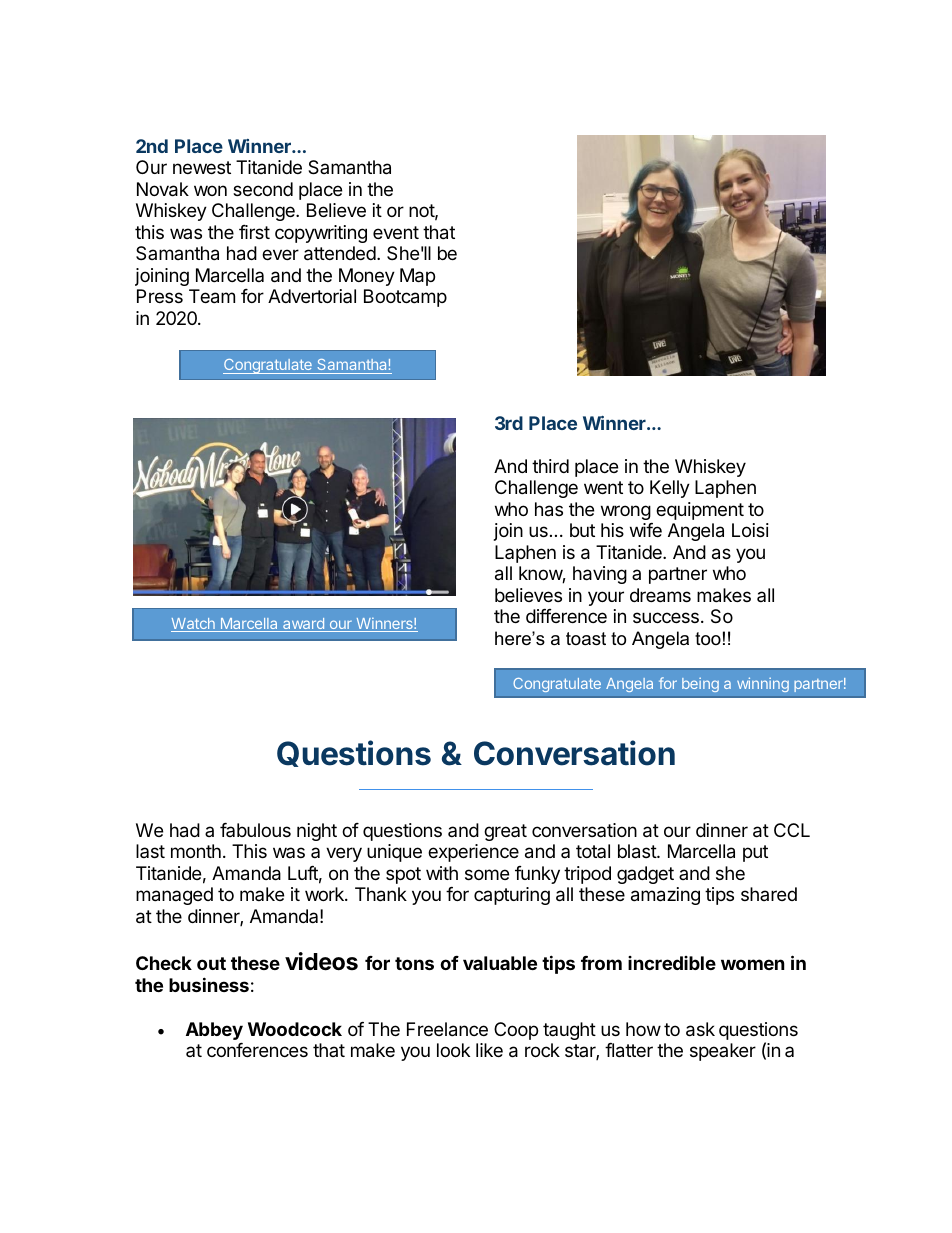 The height and width of the image is (1233, 952). I want to click on won, so click(210, 190).
